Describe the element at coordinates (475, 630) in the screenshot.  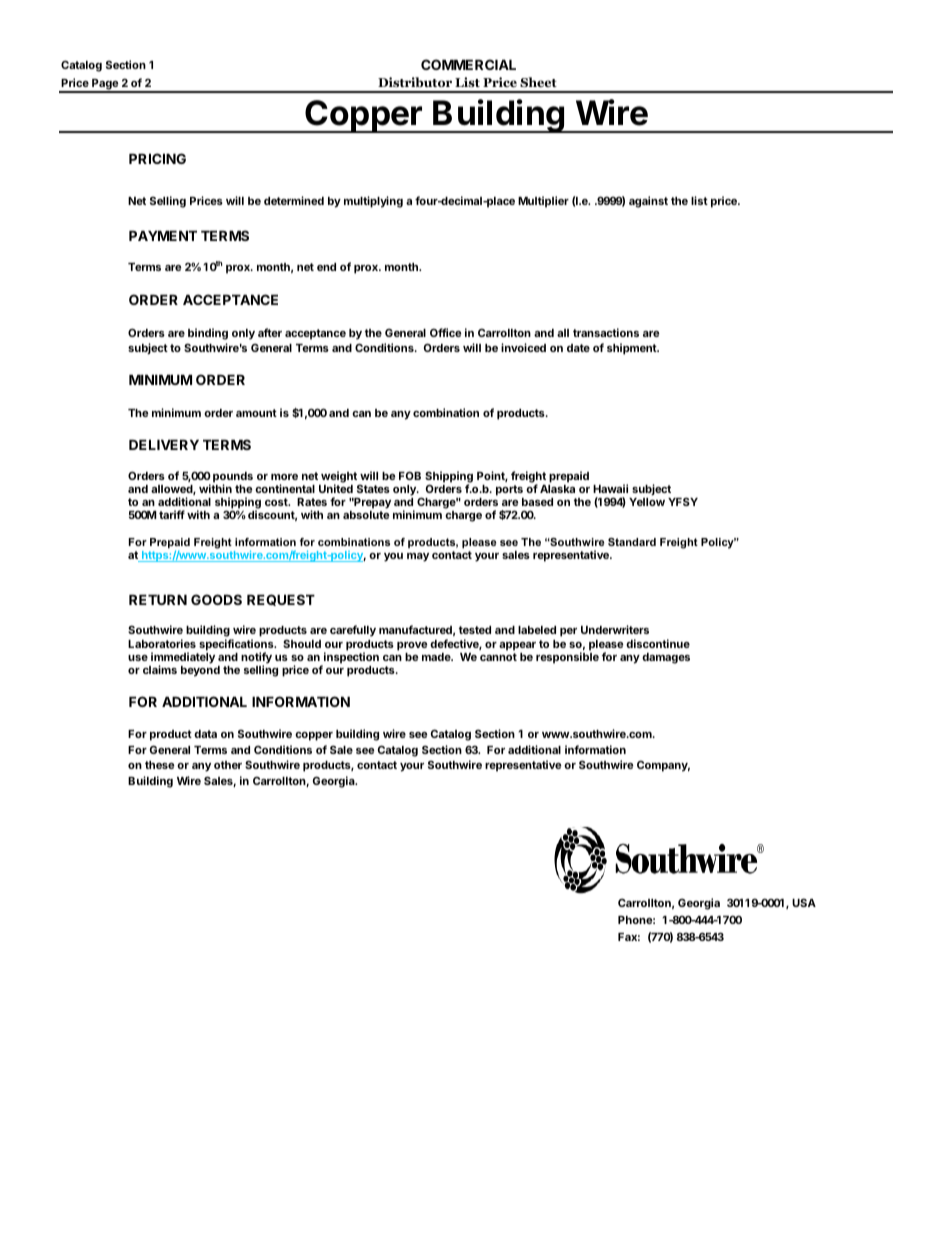
I see `tested` at that location.
